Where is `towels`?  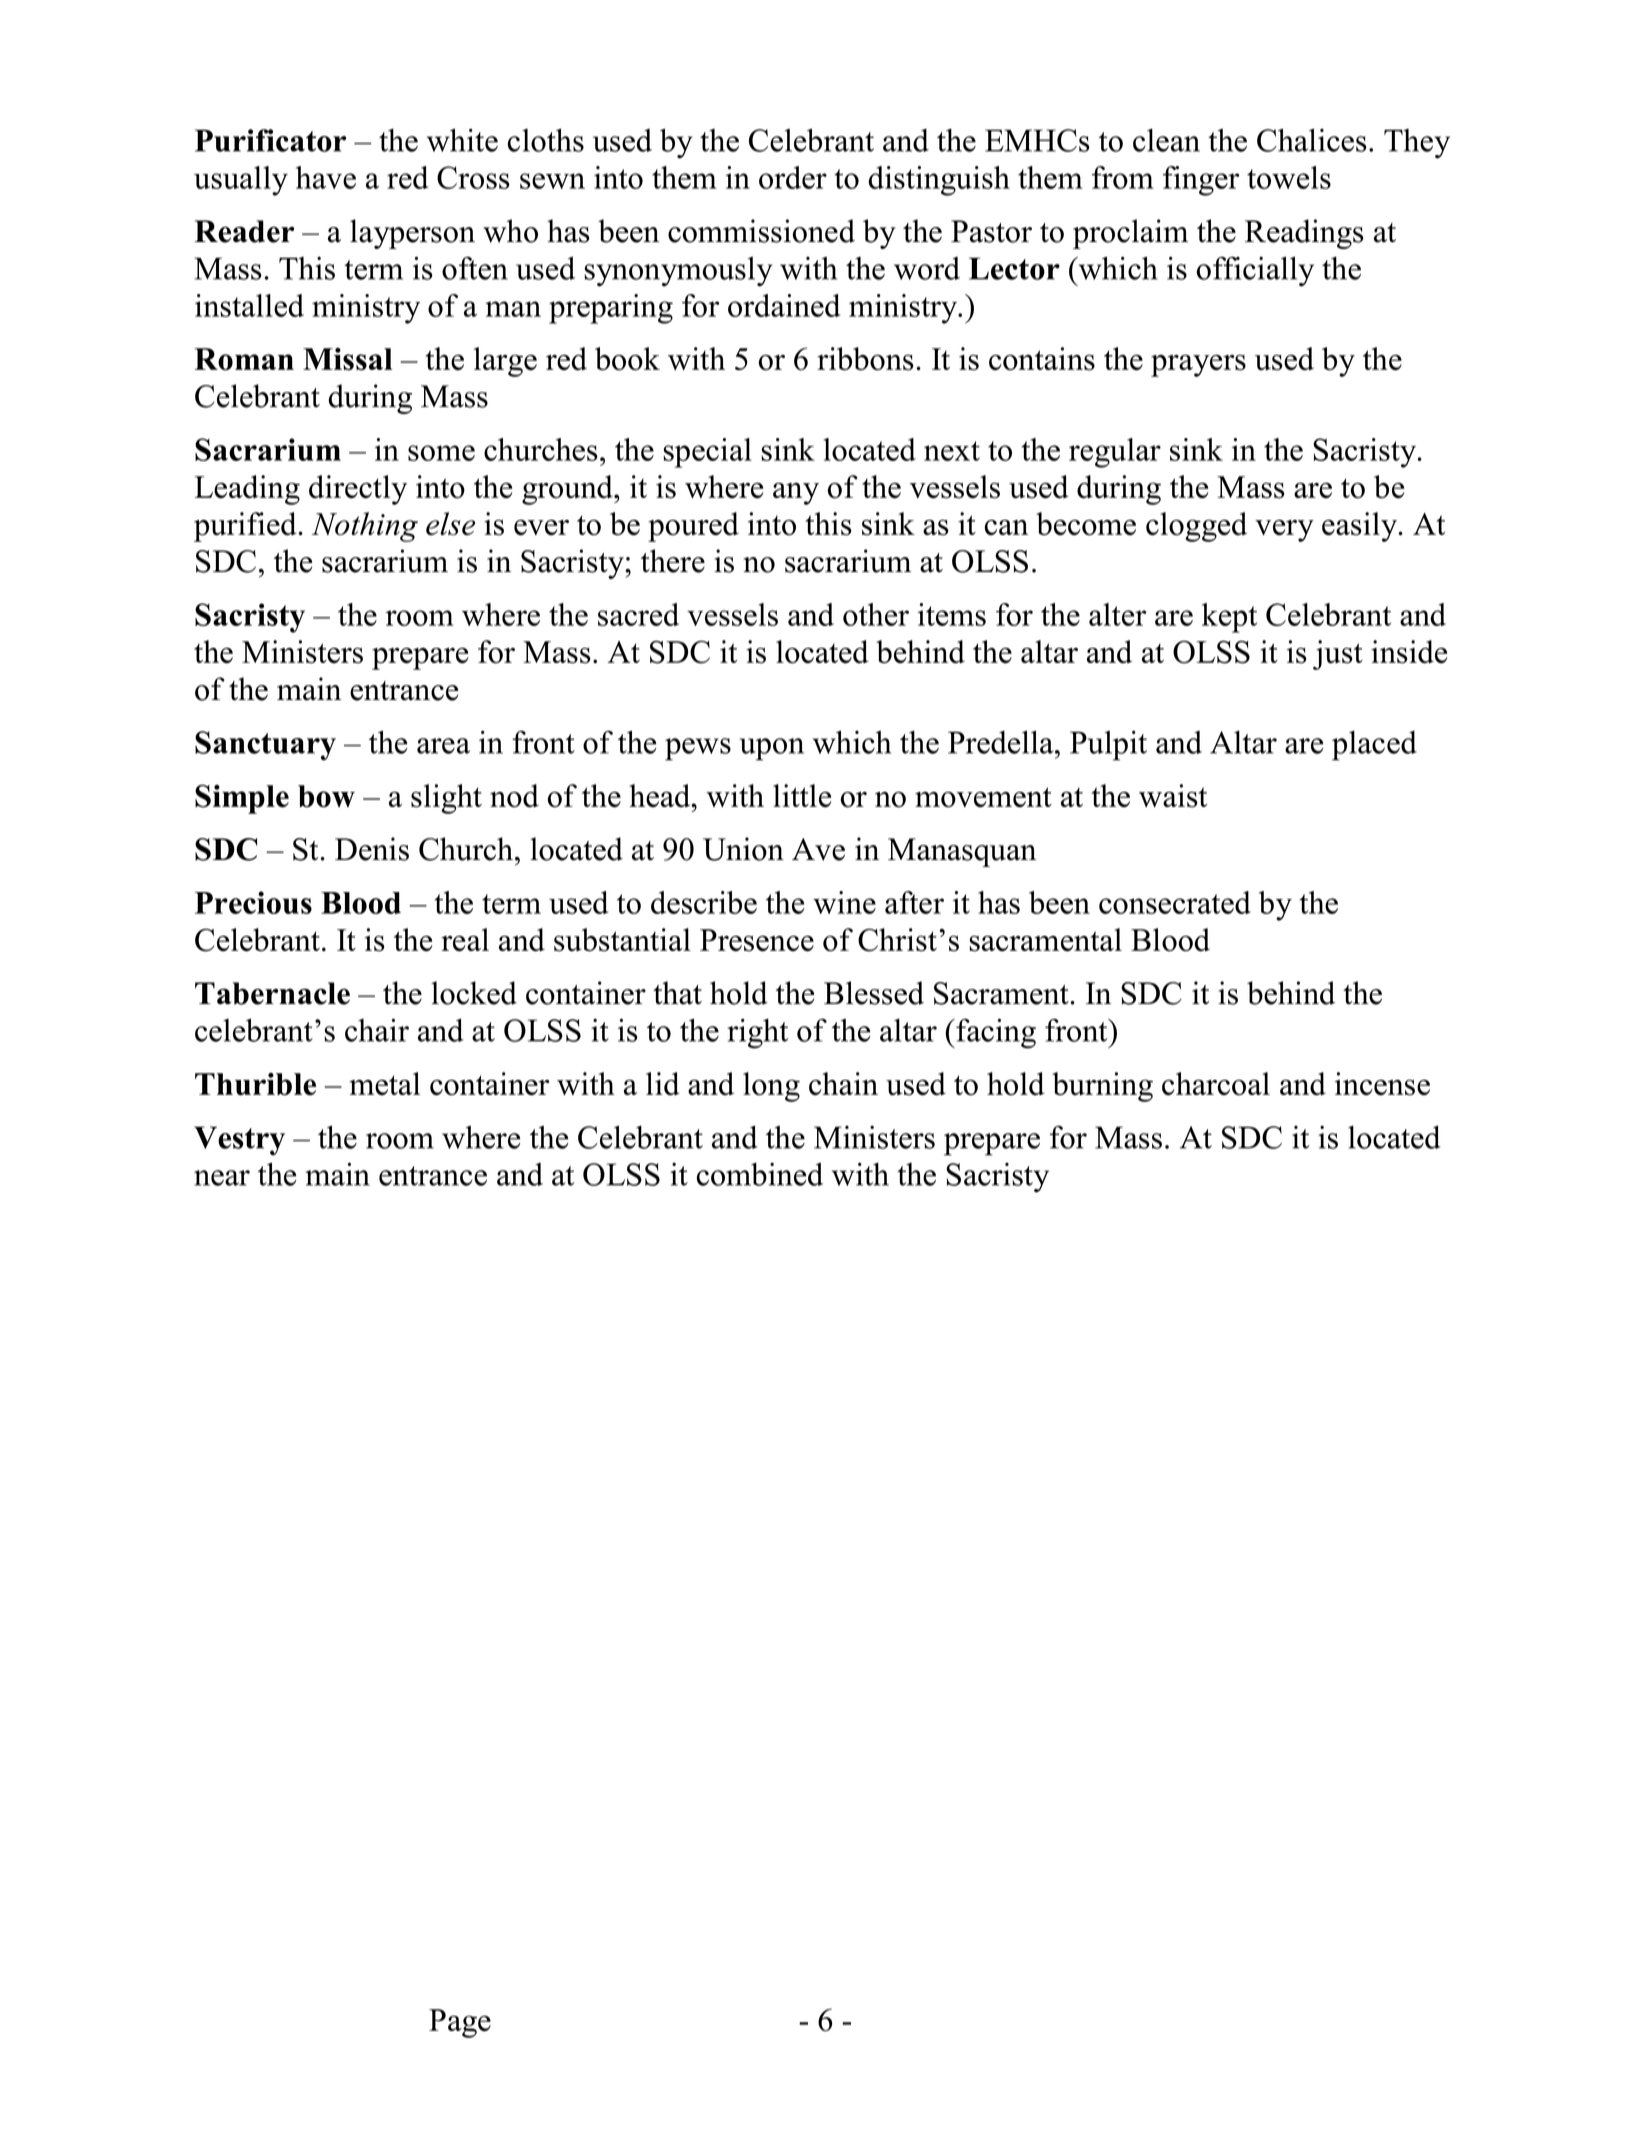 towels is located at coordinates (1289, 177).
